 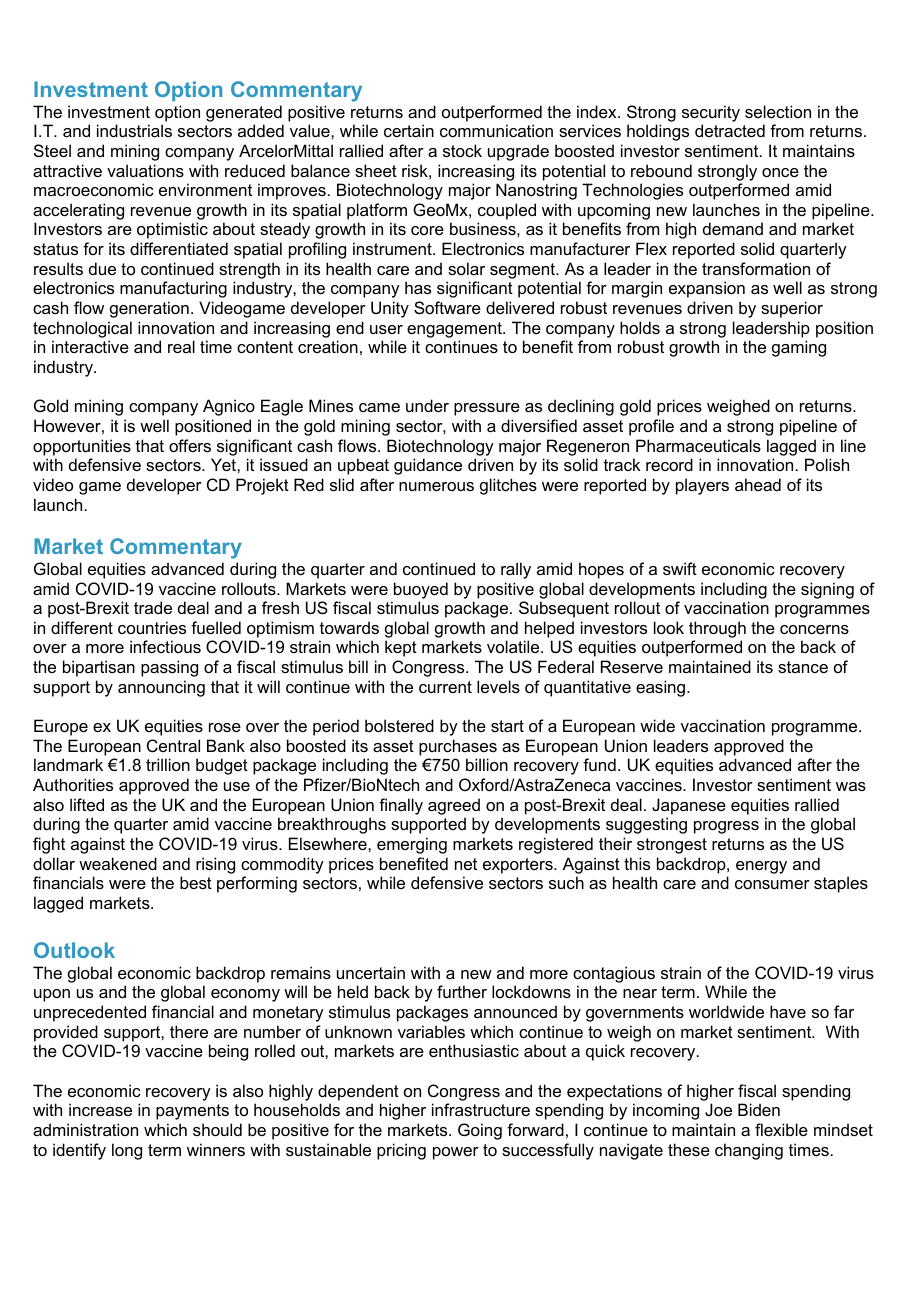 What do you see at coordinates (127, 1151) in the screenshot?
I see `long` at bounding box center [127, 1151].
